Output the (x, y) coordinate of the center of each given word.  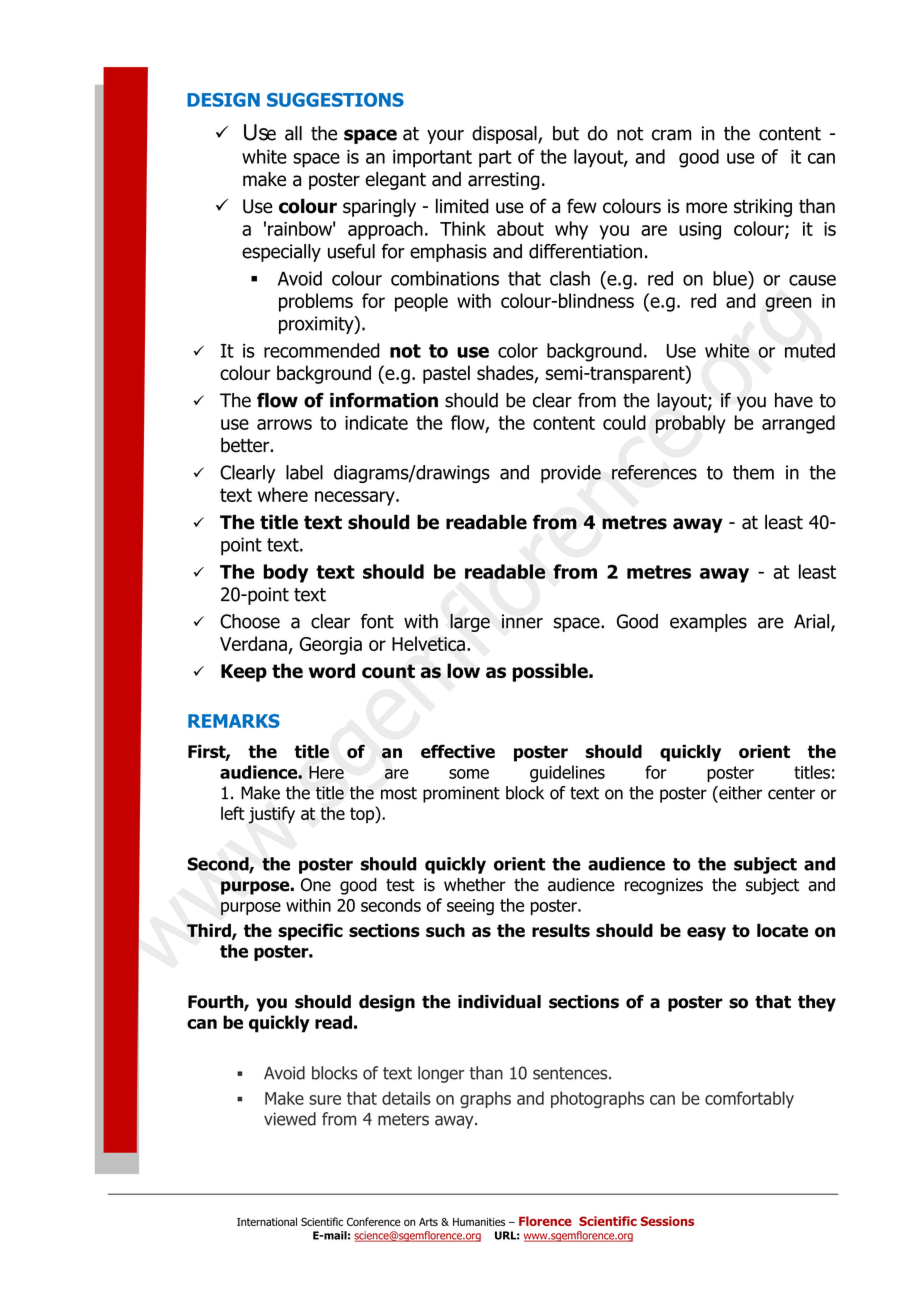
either (739, 794)
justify (271, 815)
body (285, 573)
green (788, 304)
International (267, 1221)
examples (708, 623)
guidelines (567, 773)
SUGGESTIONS (335, 100)
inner (522, 621)
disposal (505, 135)
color (518, 350)
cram (671, 135)
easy (706, 934)
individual (499, 1002)
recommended (322, 350)
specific (310, 932)
